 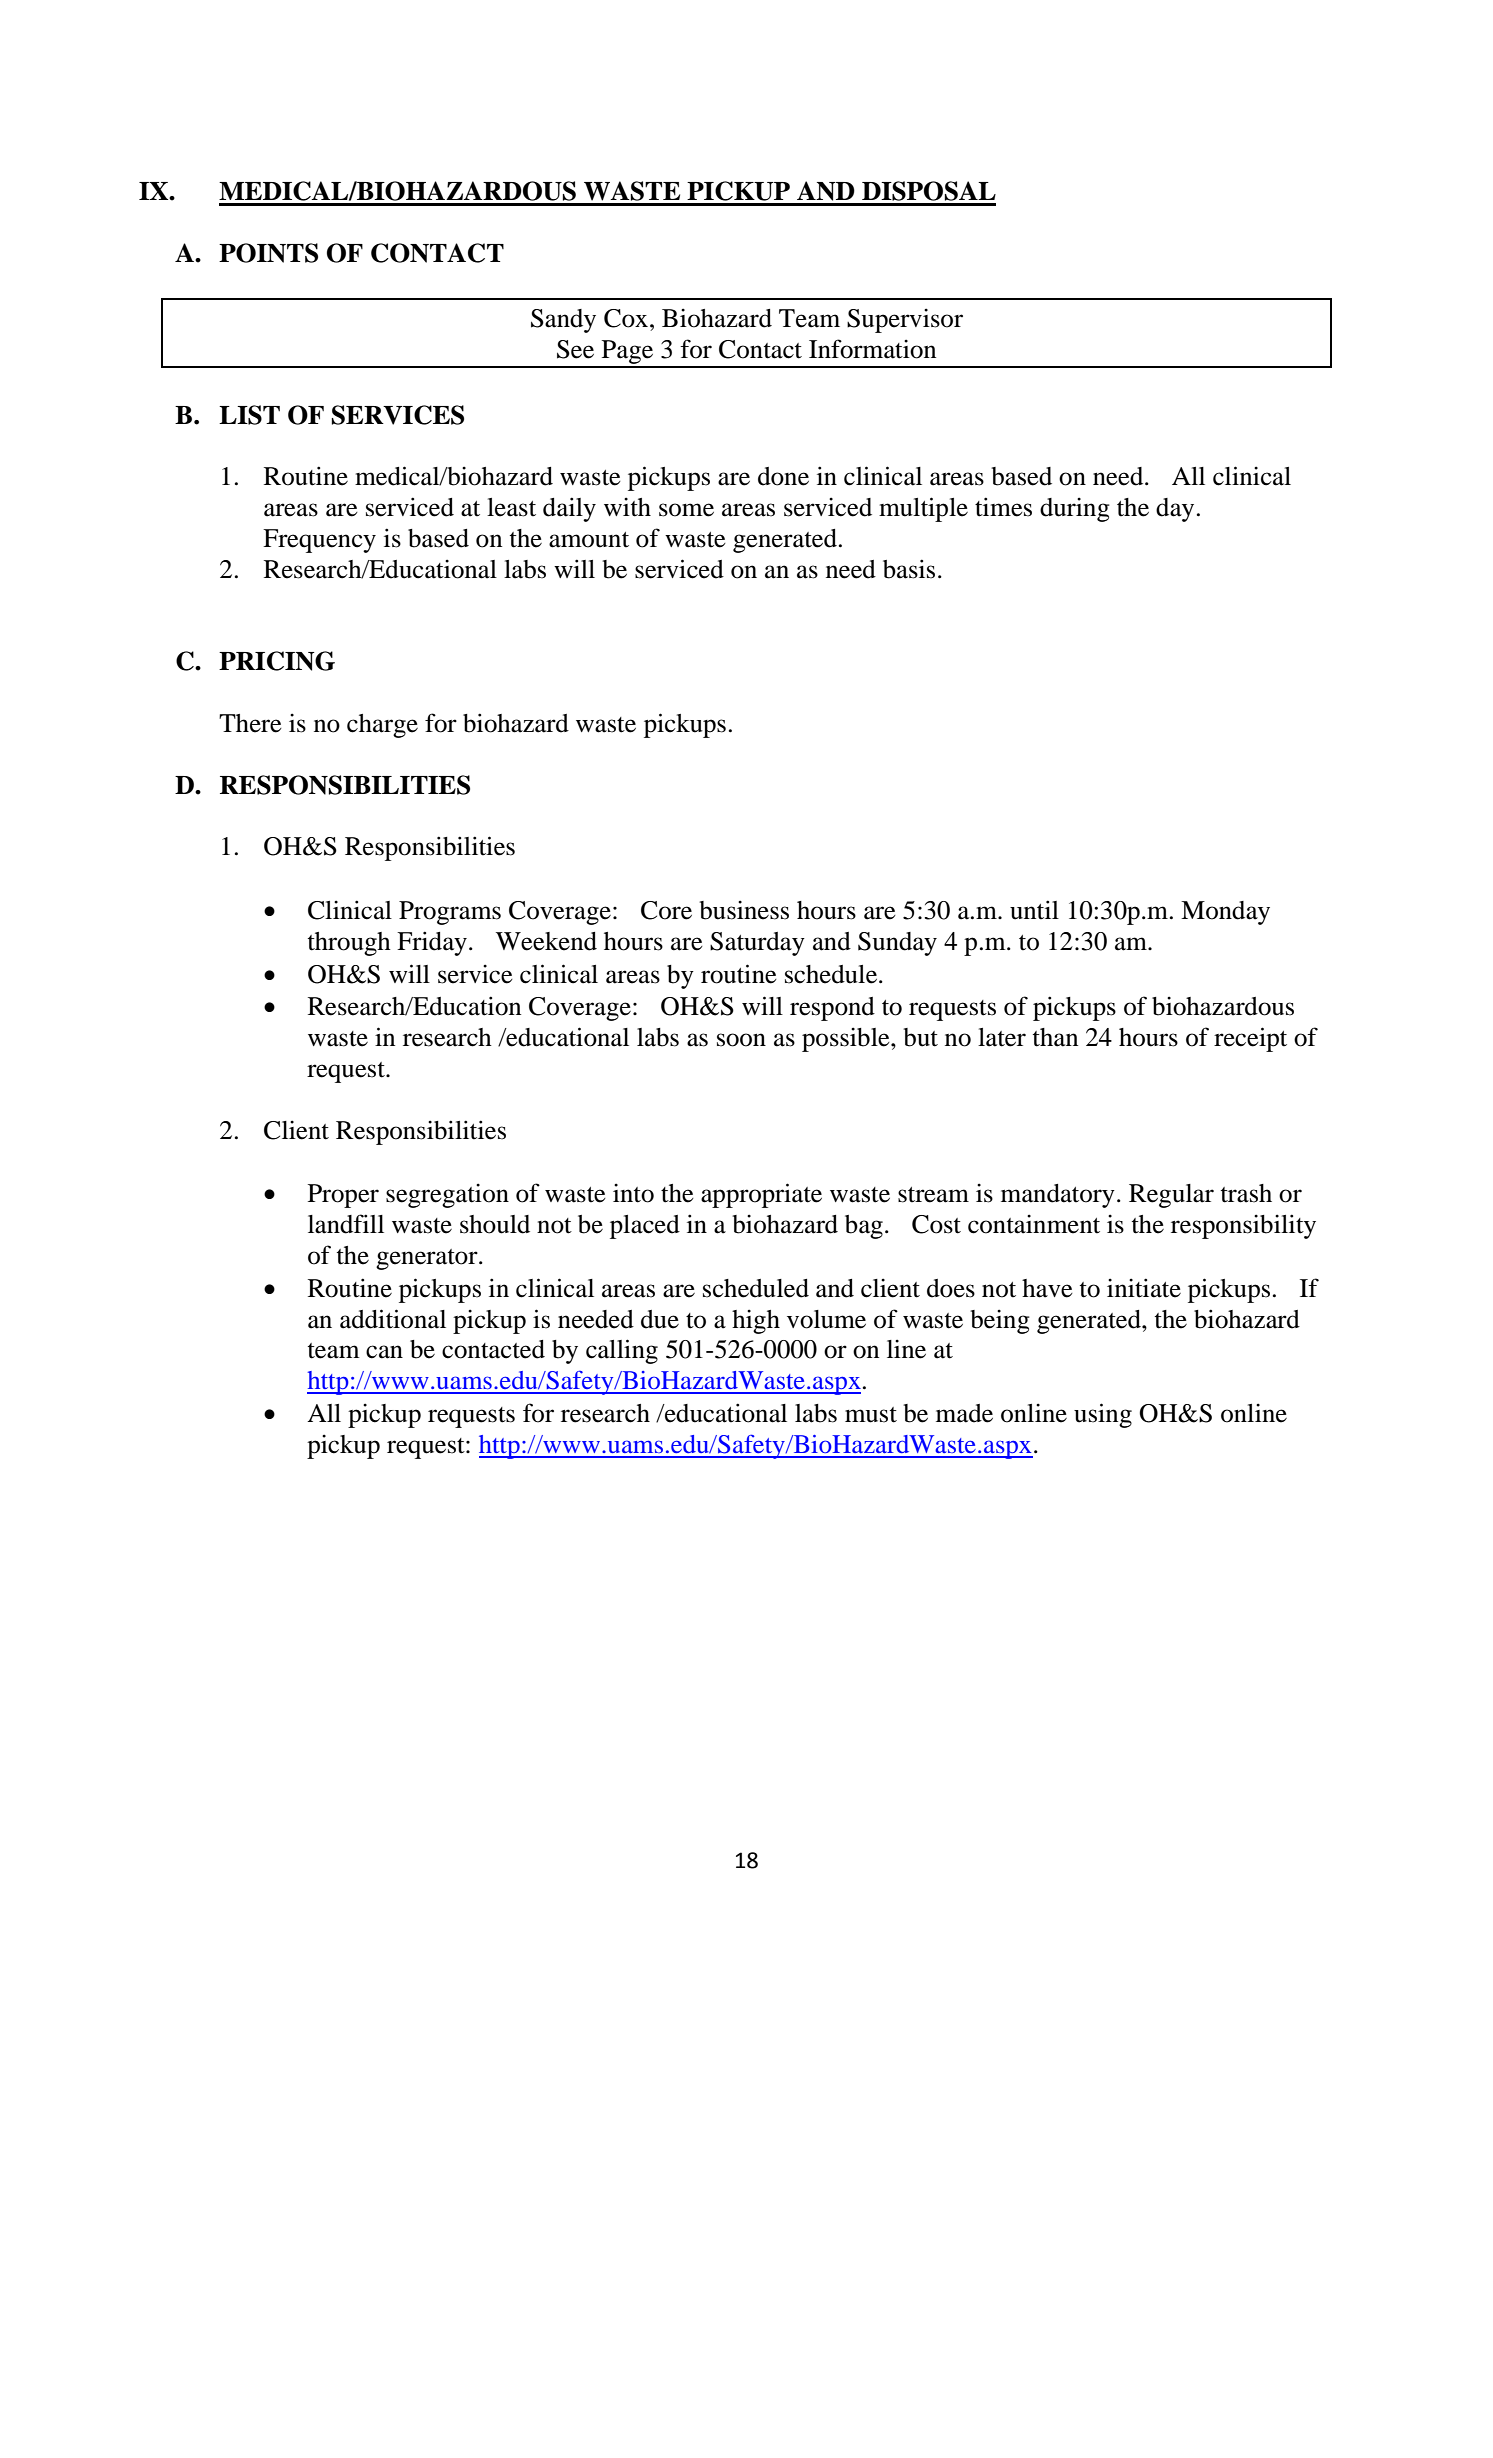 What do you see at coordinates (756, 1321) in the screenshot?
I see `high` at bounding box center [756, 1321].
